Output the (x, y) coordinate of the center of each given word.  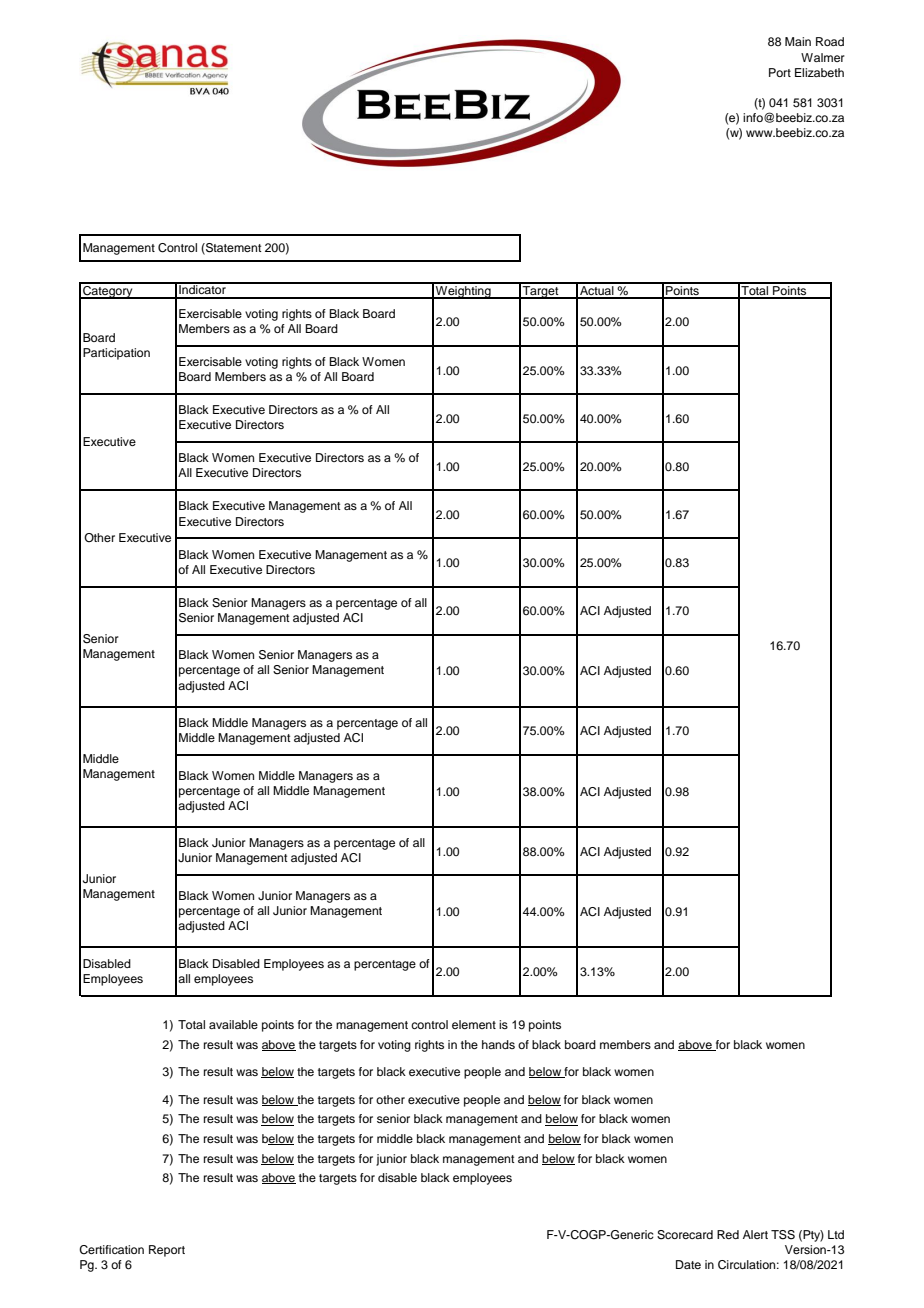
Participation (116, 354)
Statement (233, 248)
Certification (111, 1250)
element (474, 1024)
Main (798, 41)
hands (498, 1044)
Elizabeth (819, 72)
